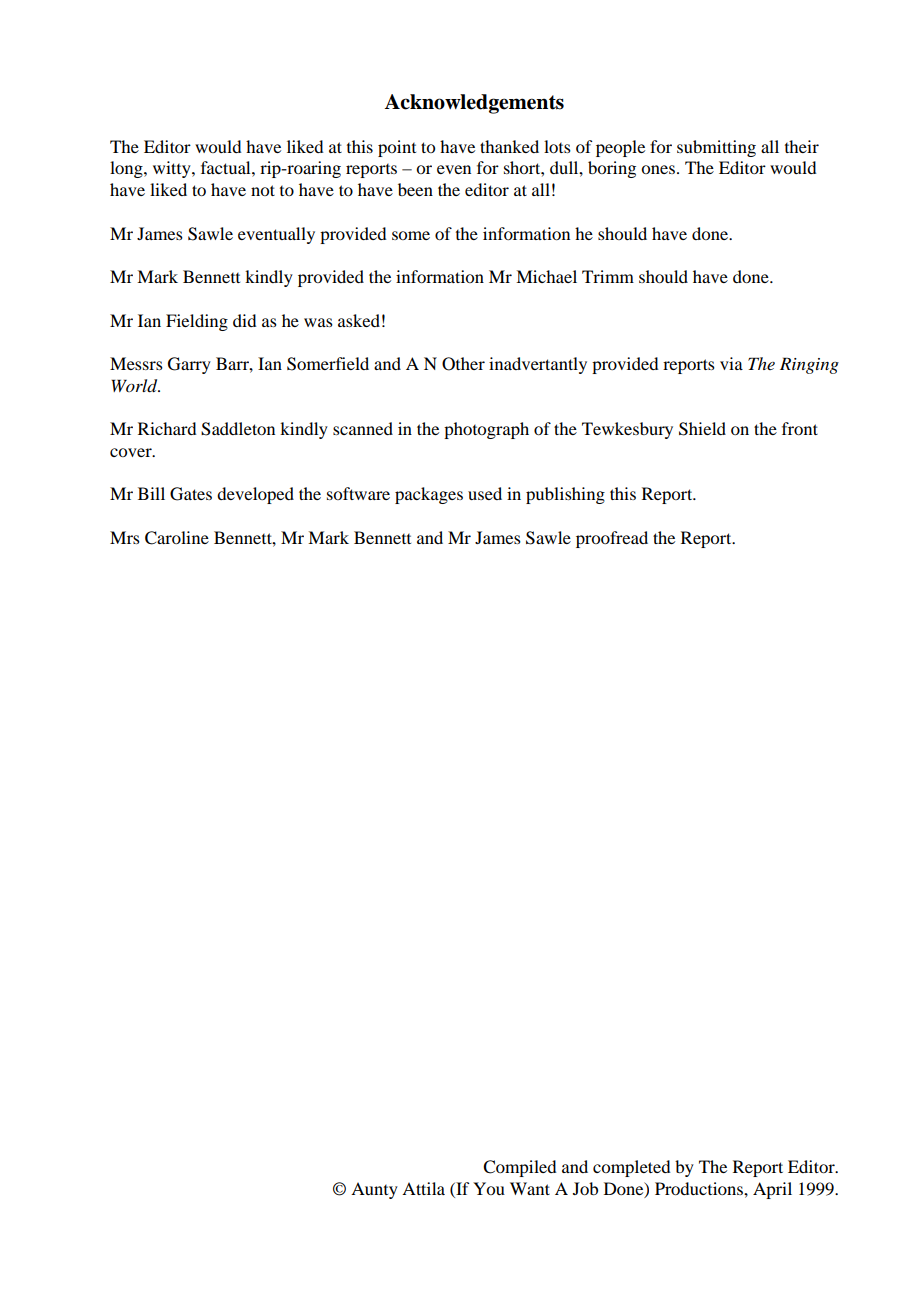  Describe the element at coordinates (173, 169) in the page. I see `witty` at that location.
